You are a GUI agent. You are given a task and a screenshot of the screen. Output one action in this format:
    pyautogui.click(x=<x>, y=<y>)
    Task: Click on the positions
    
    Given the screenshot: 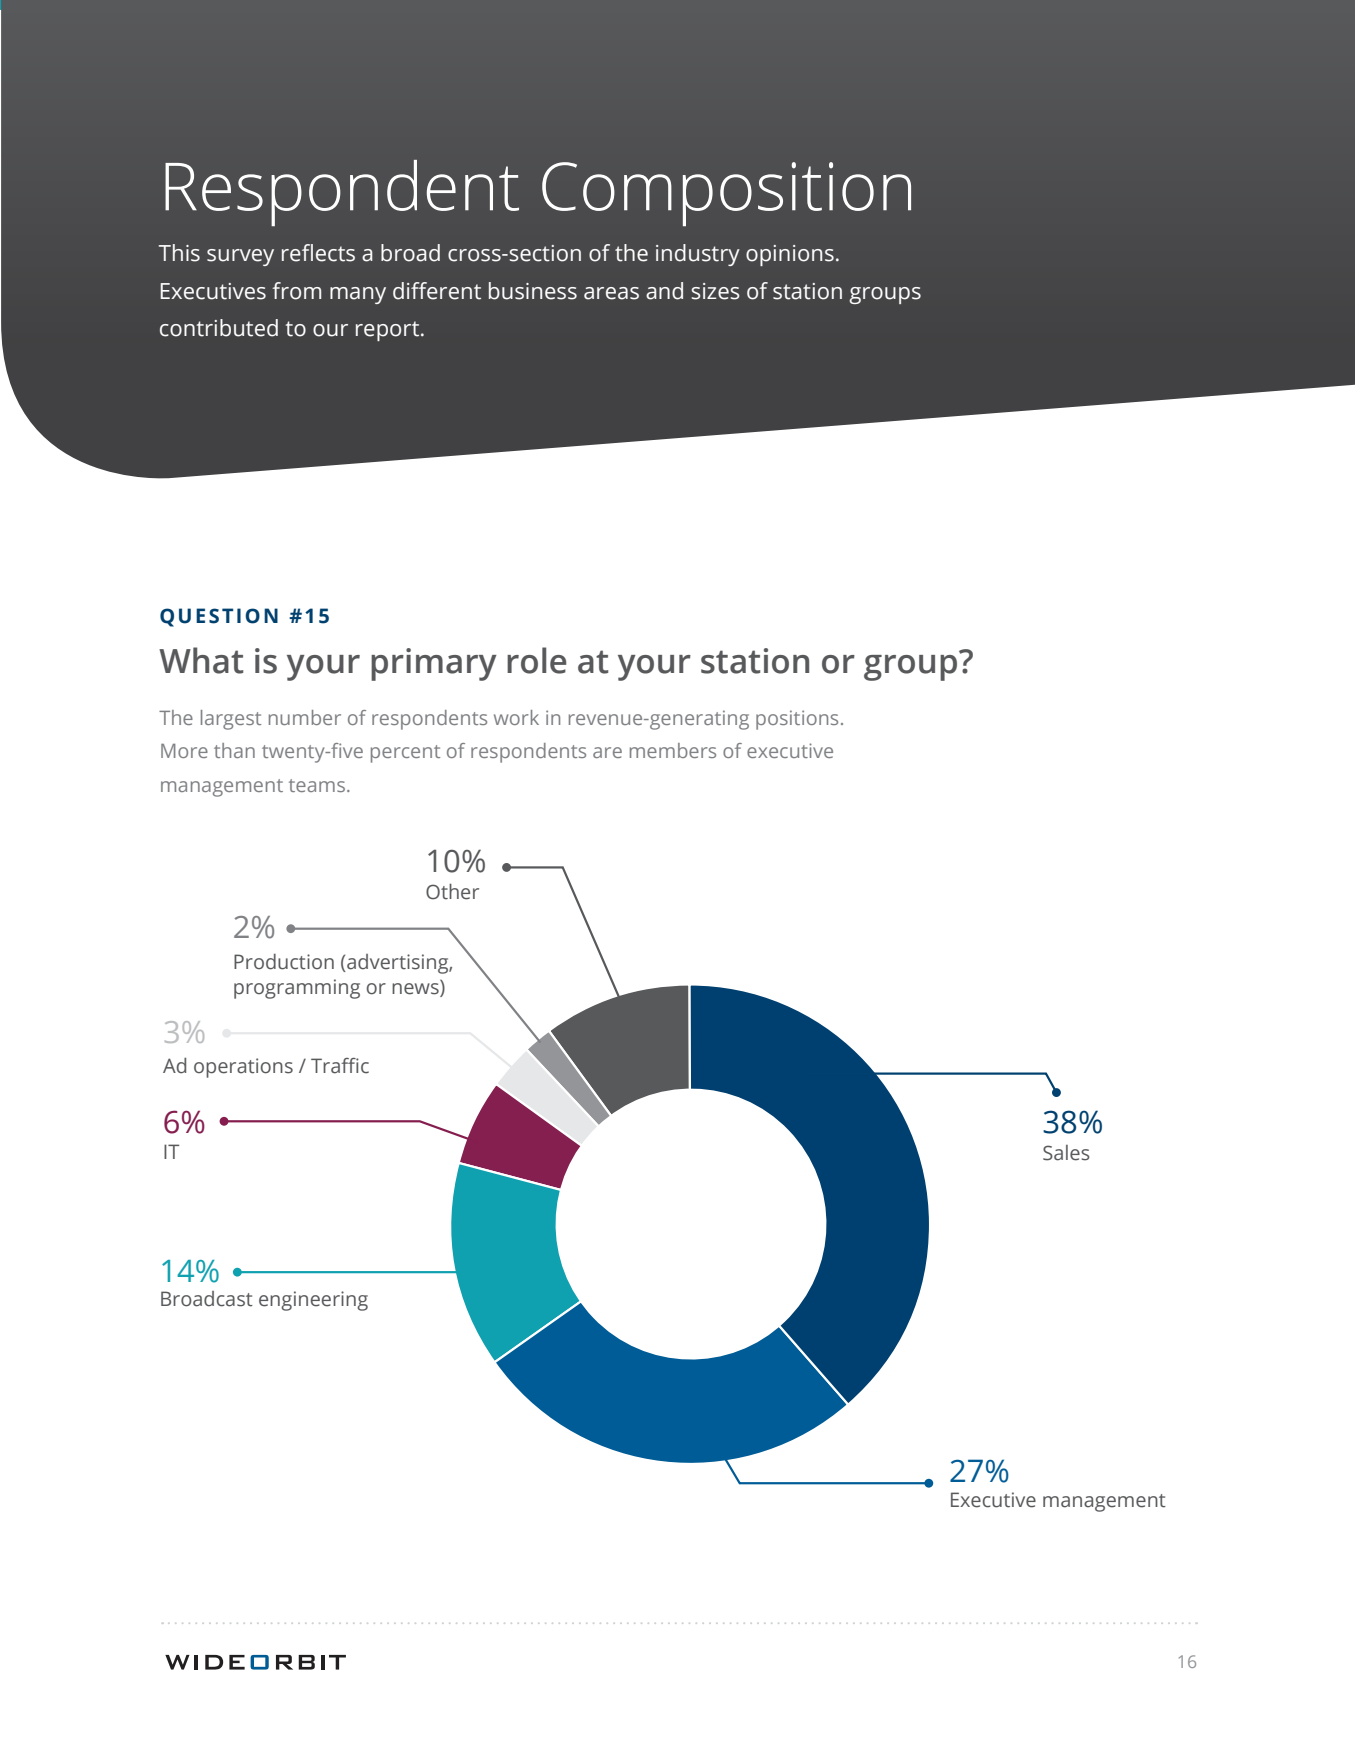 What is the action you would take?
    pyautogui.click(x=797, y=720)
